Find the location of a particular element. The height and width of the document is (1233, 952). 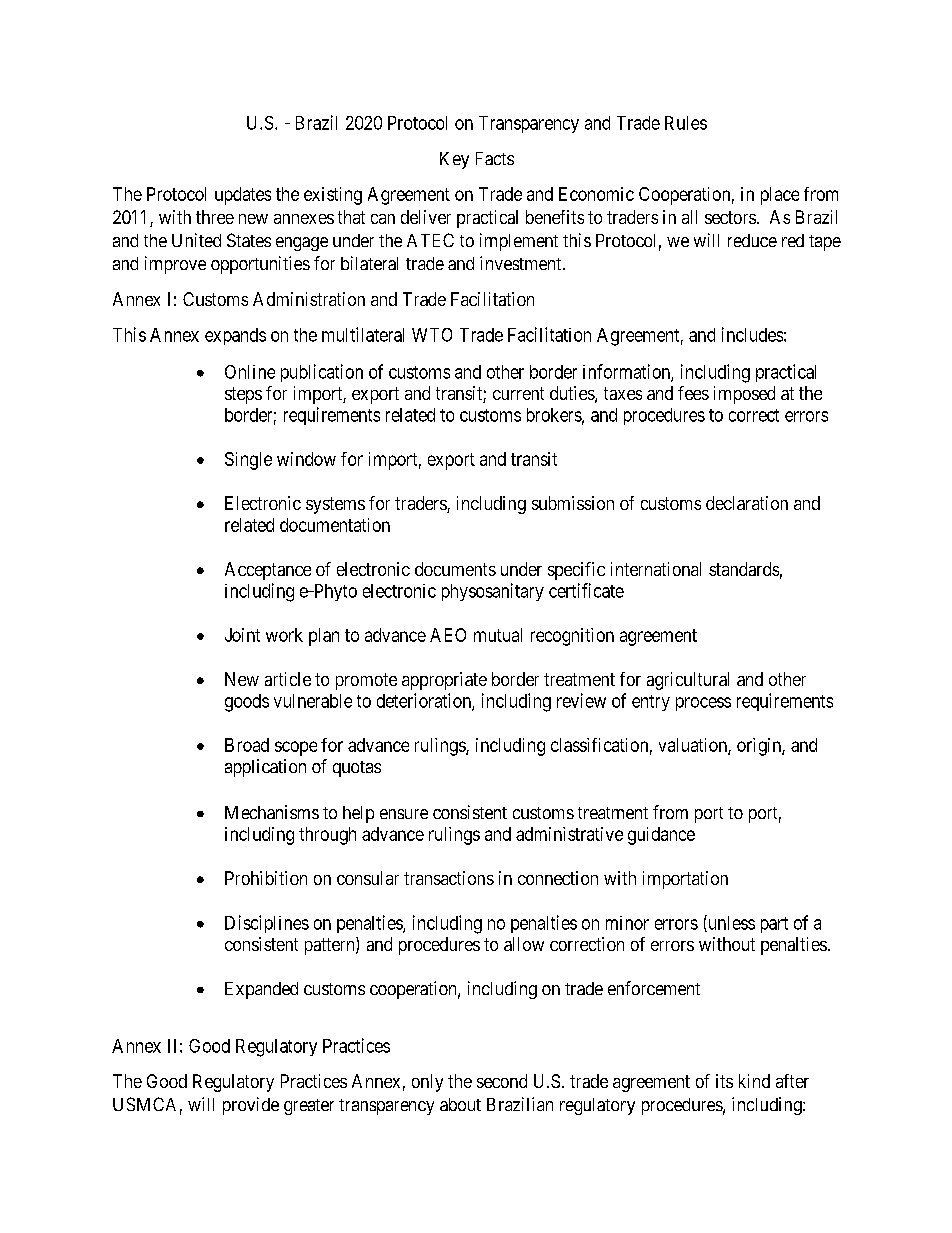

agricultural is located at coordinates (688, 681).
